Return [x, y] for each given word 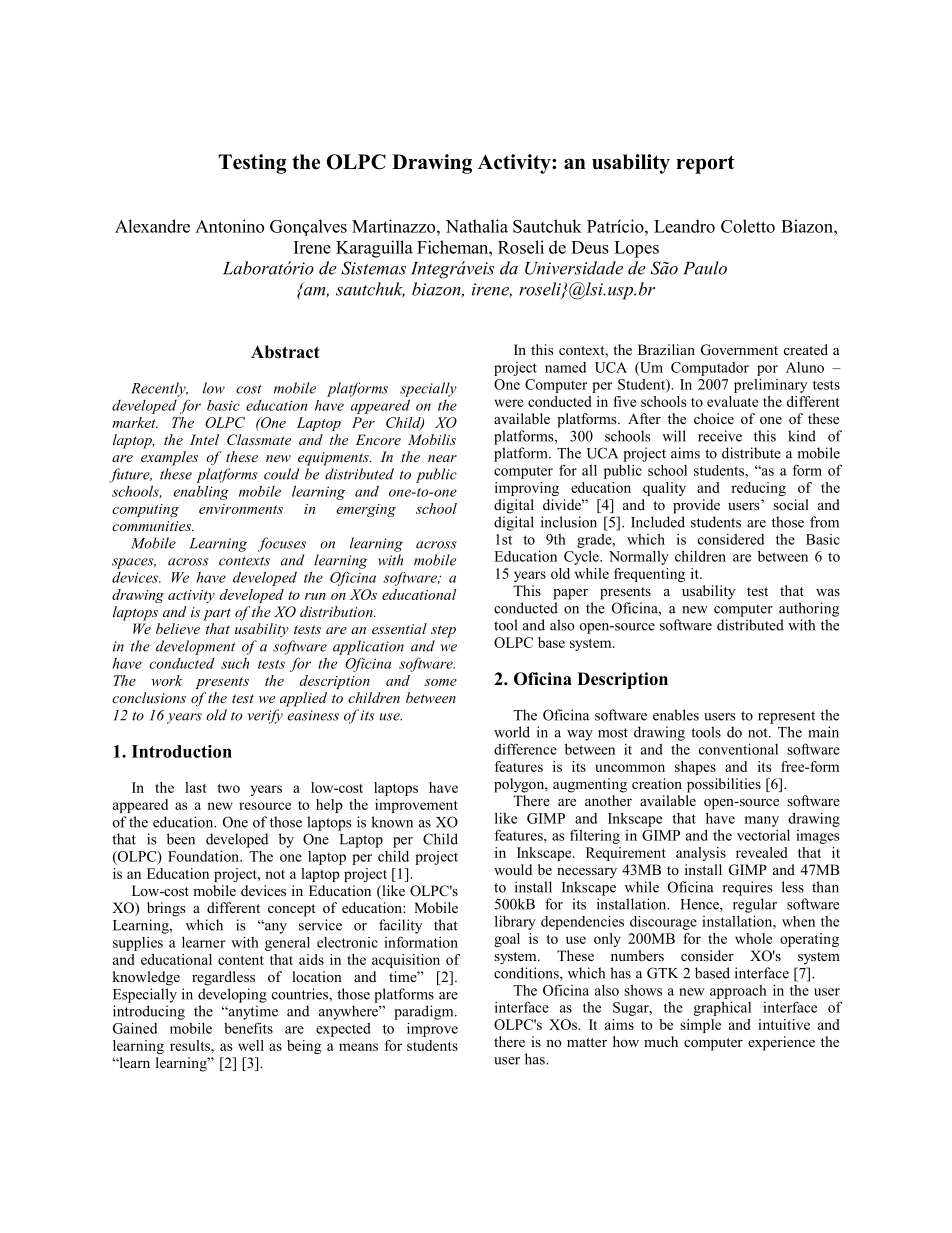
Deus [590, 247]
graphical [722, 1008]
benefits [248, 1028]
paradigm [425, 1012]
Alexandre [152, 226]
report [705, 164]
